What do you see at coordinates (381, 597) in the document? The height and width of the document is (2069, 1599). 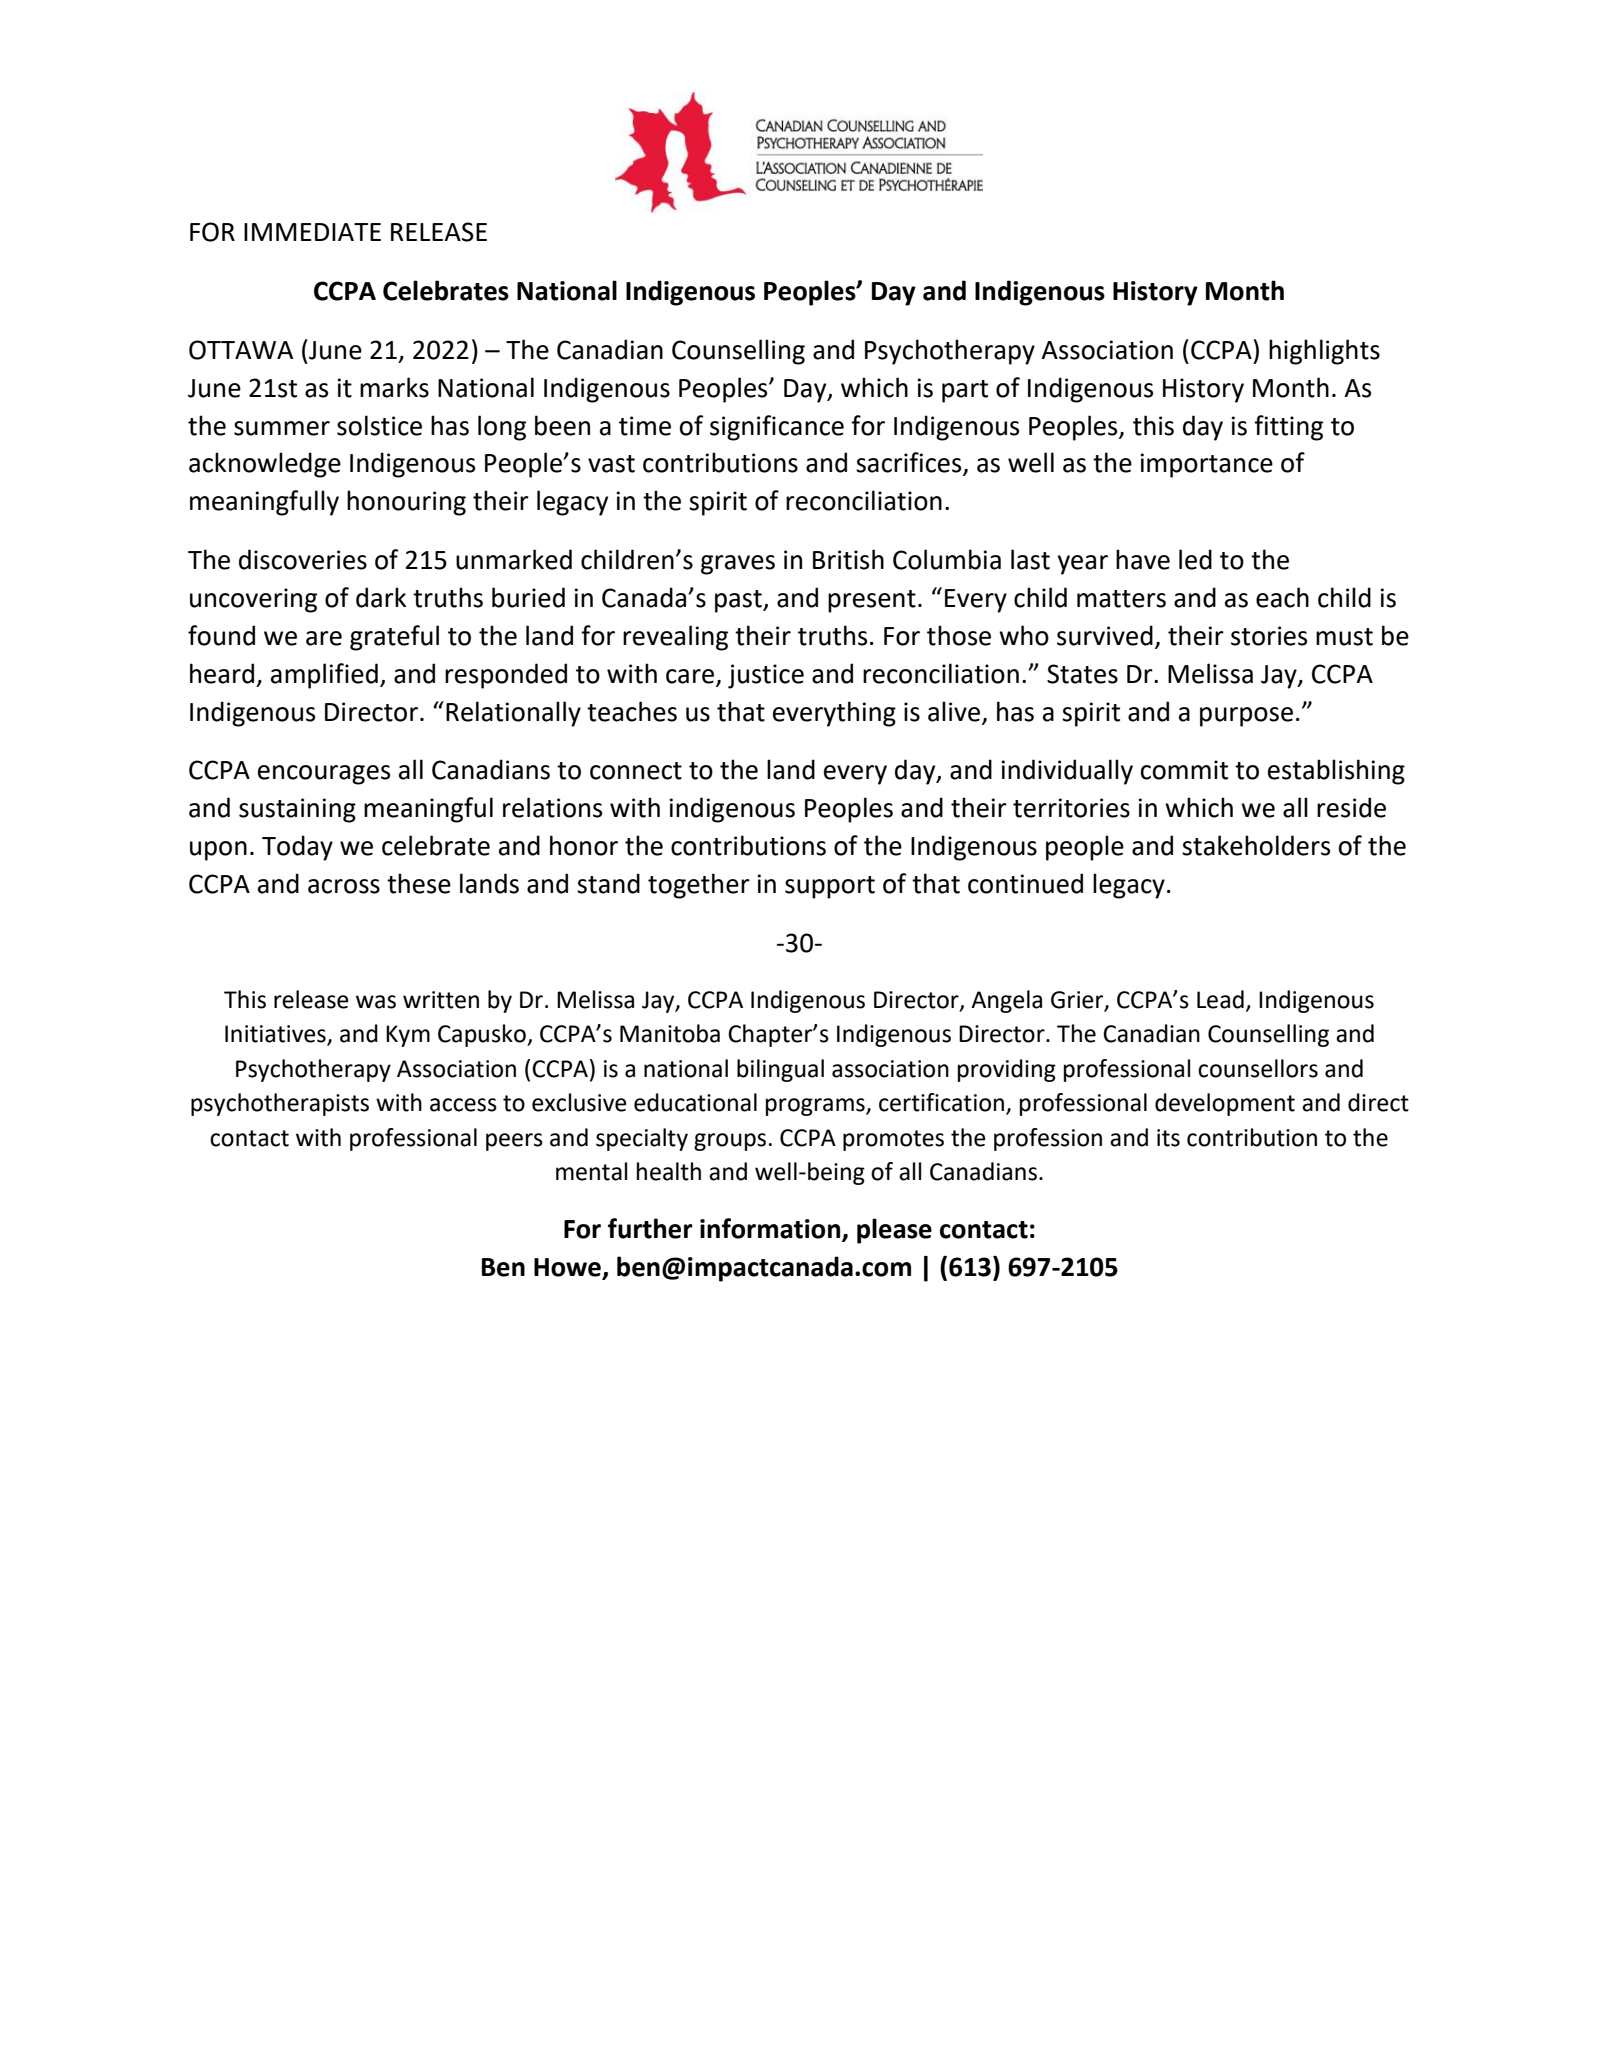 I see `dark` at bounding box center [381, 597].
